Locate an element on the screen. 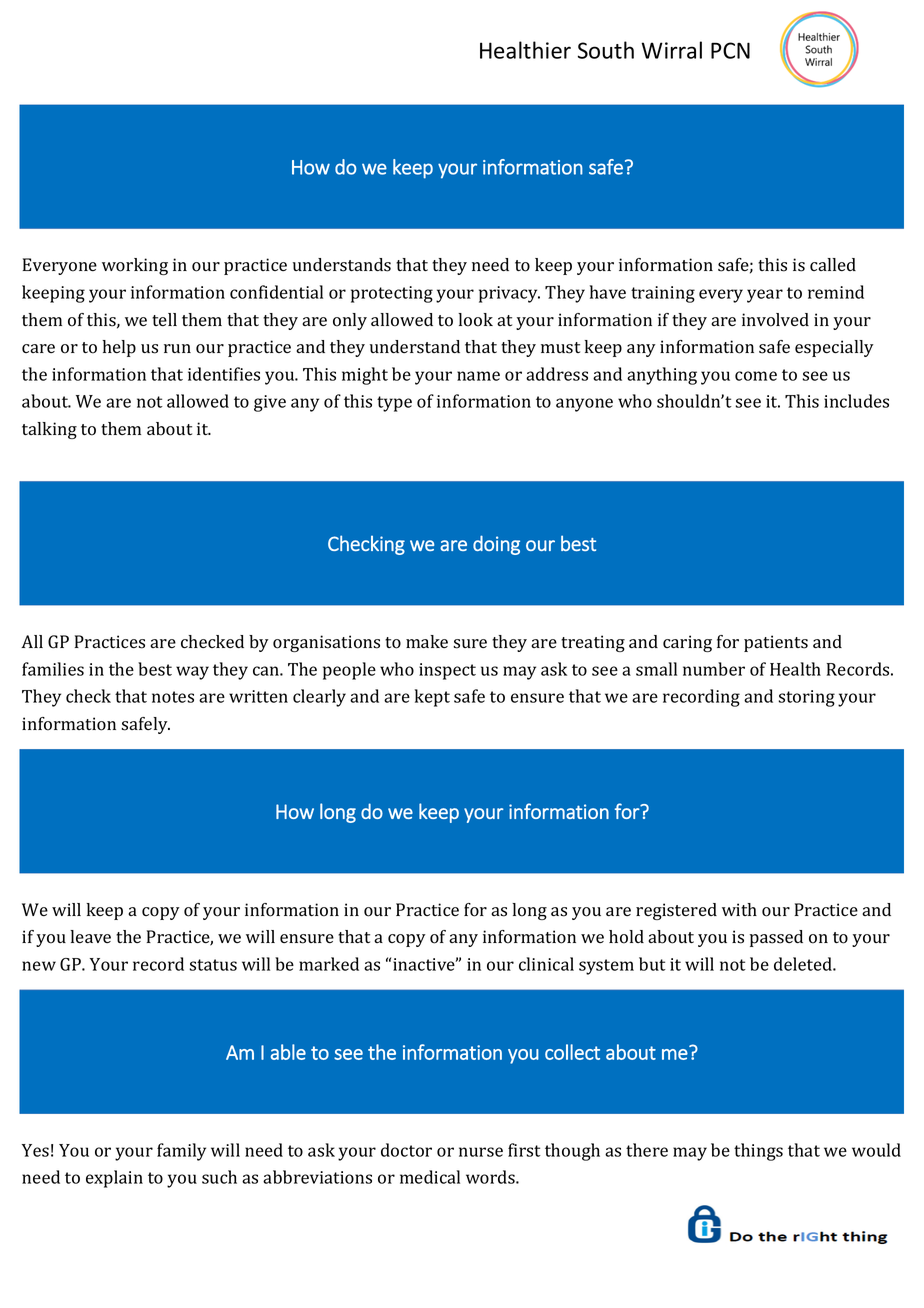 This screenshot has height=1308, width=924. called is located at coordinates (833, 264).
